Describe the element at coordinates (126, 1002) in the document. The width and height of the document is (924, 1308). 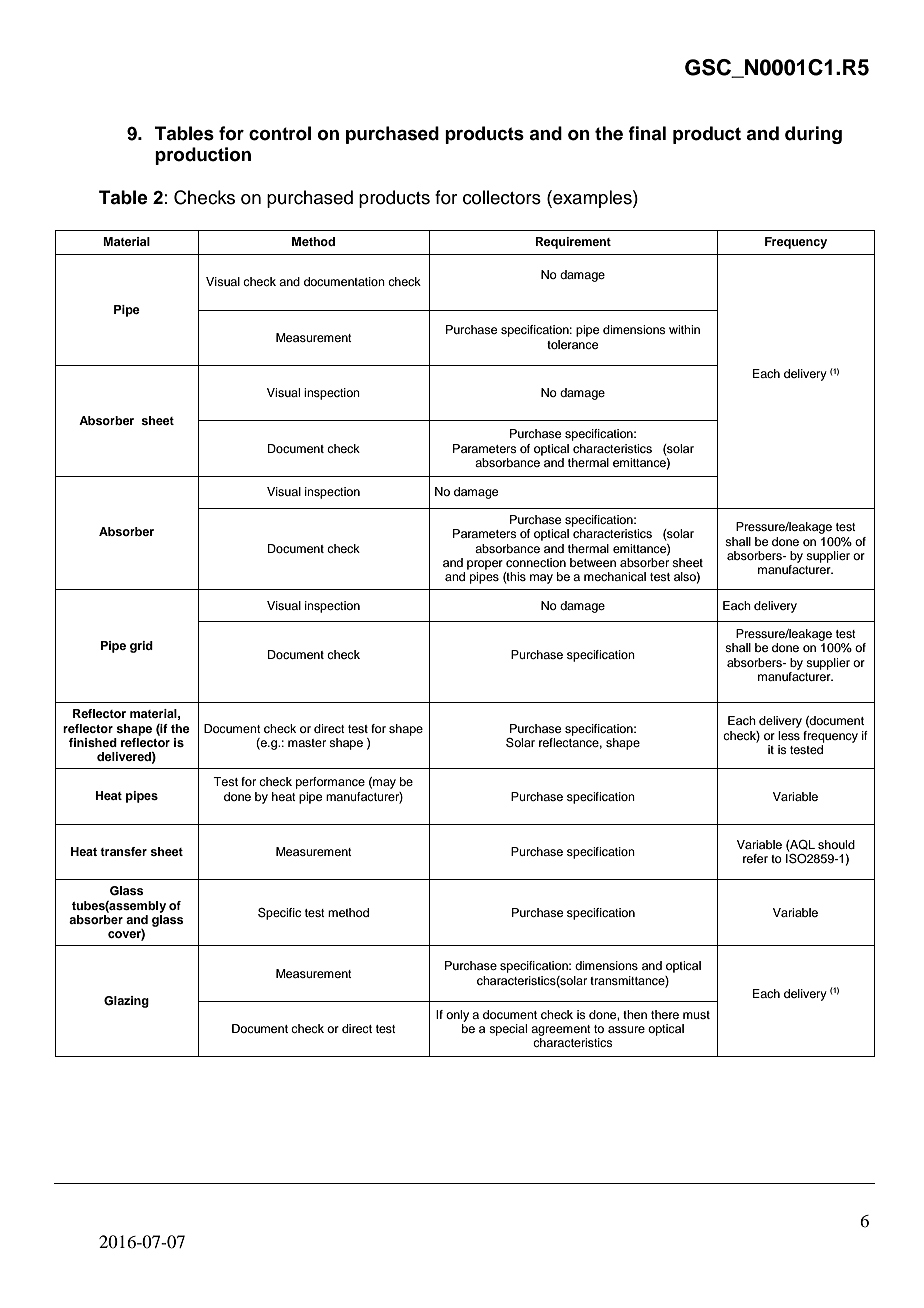
I see `Glazing` at that location.
